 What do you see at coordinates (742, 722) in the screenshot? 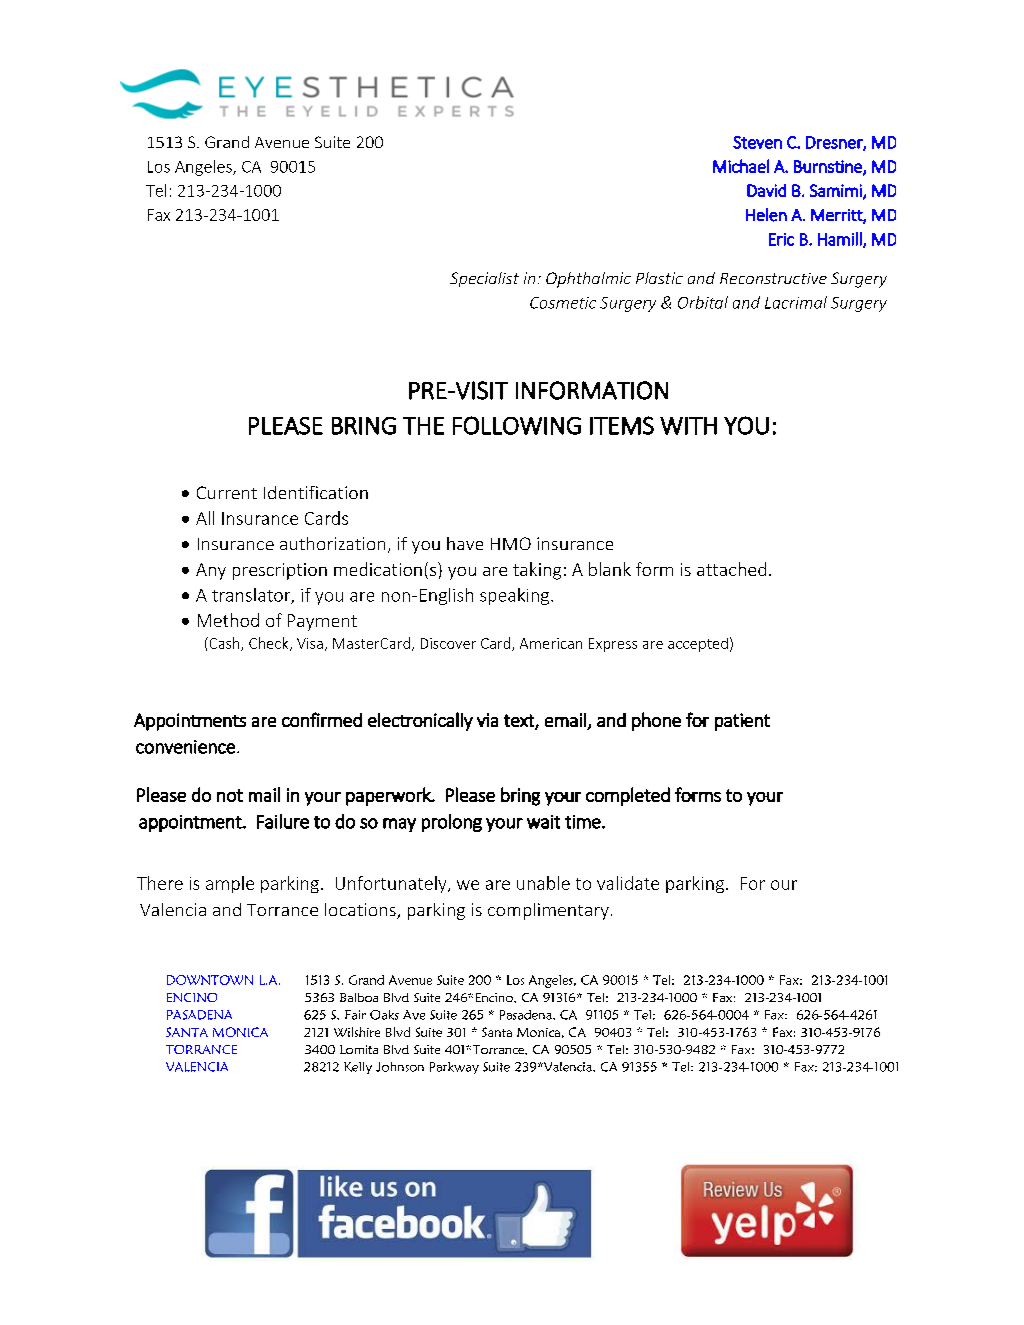
I see `patient` at bounding box center [742, 722].
